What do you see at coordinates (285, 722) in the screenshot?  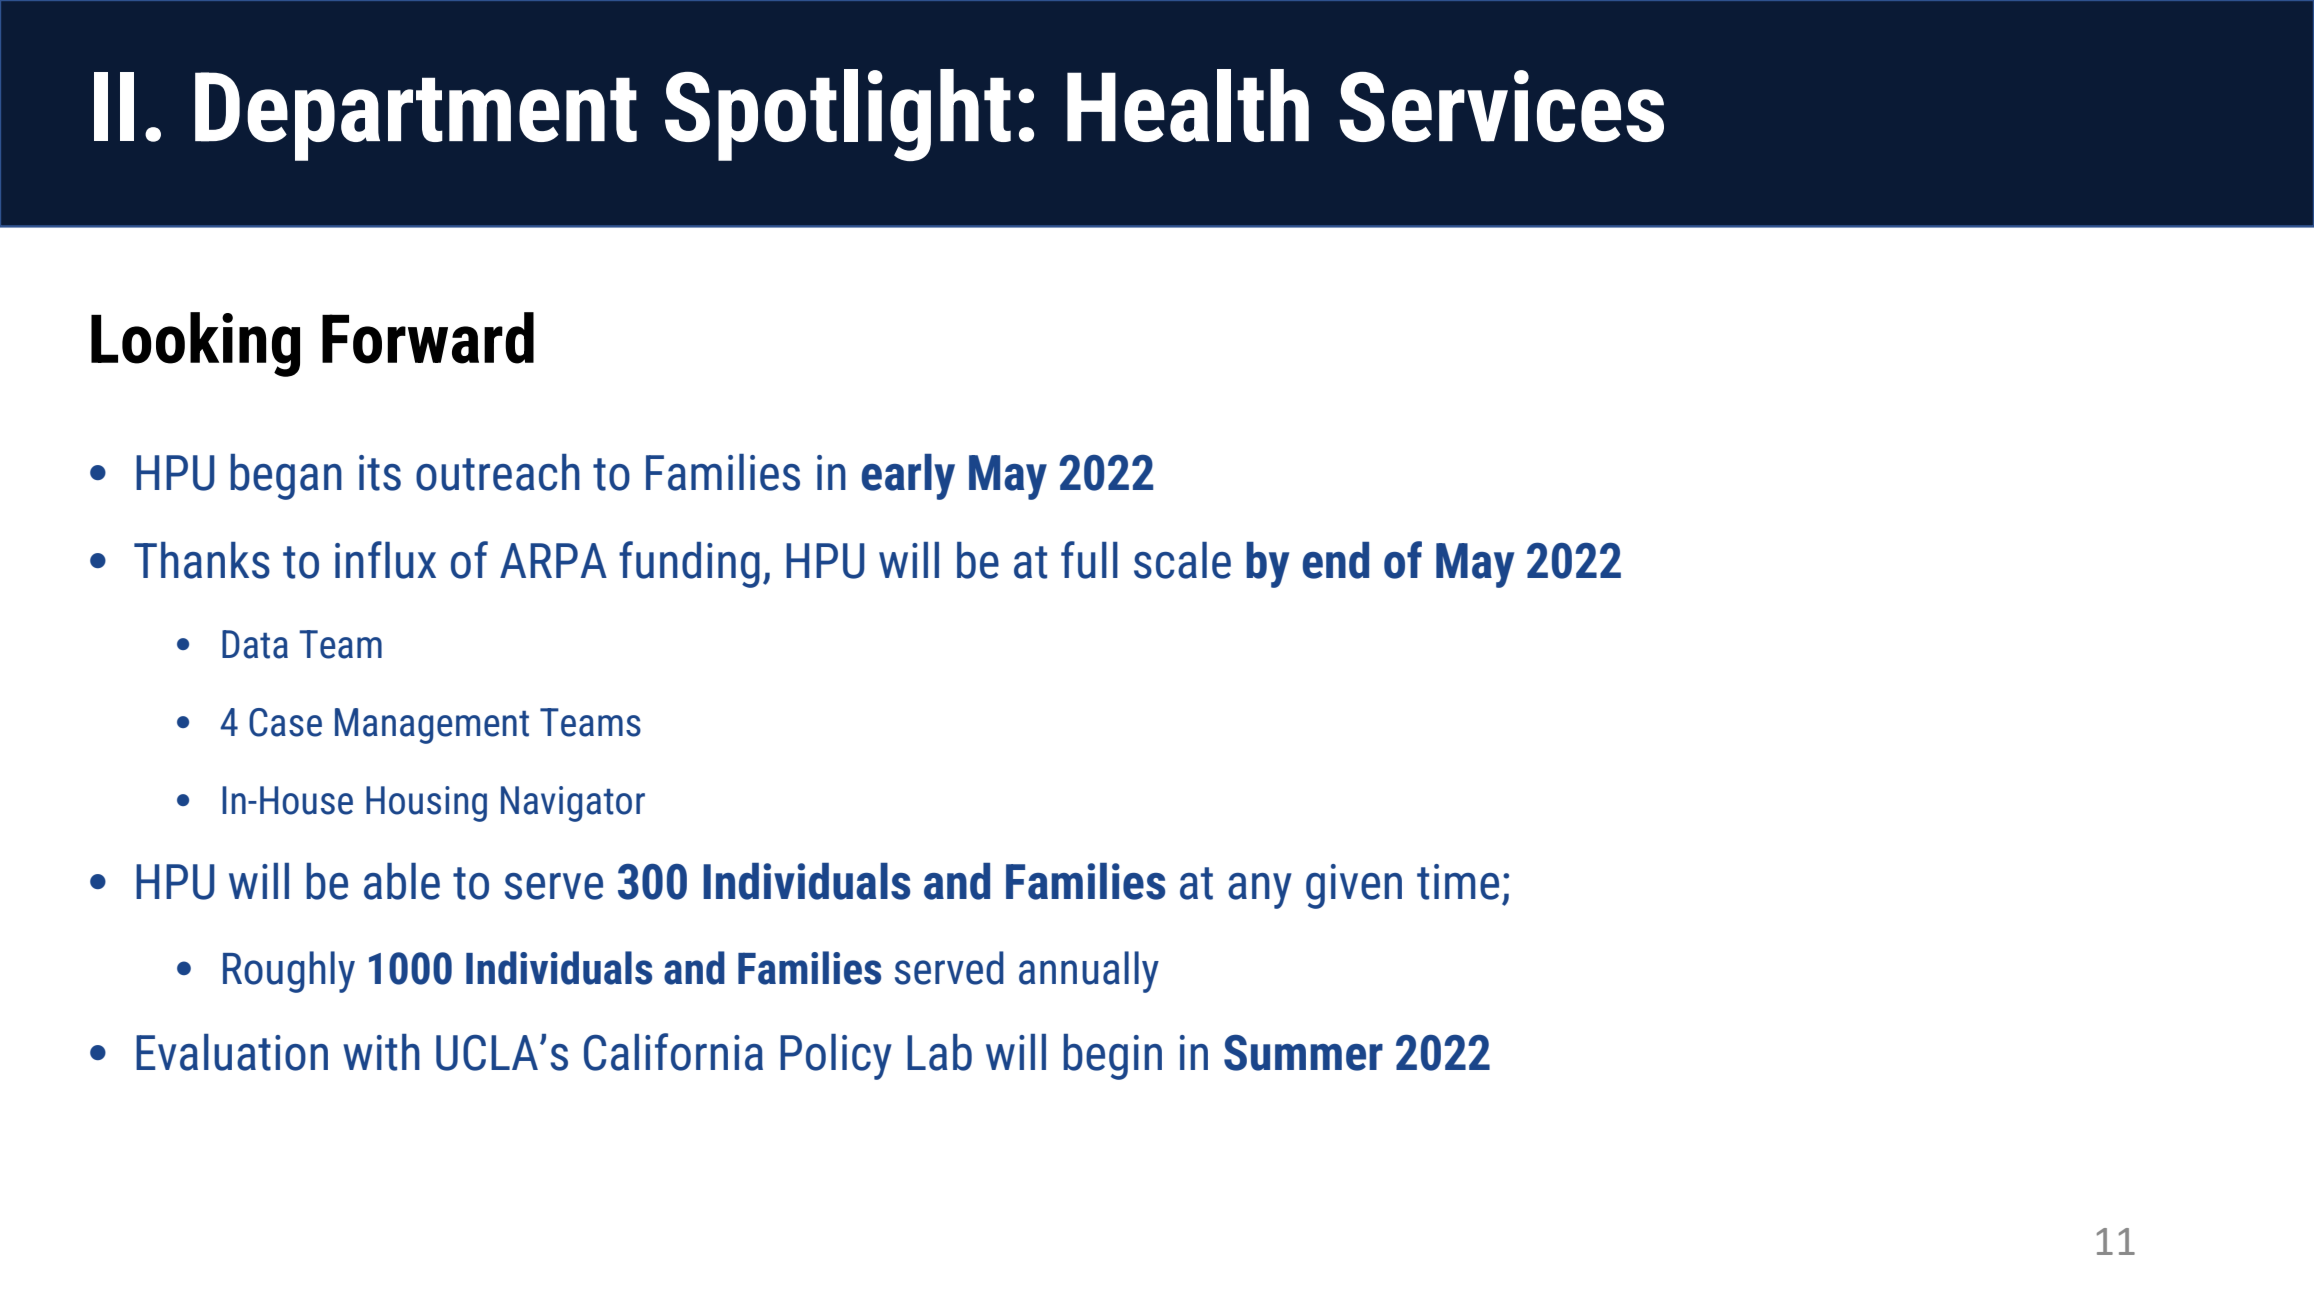 I see `Case` at bounding box center [285, 722].
